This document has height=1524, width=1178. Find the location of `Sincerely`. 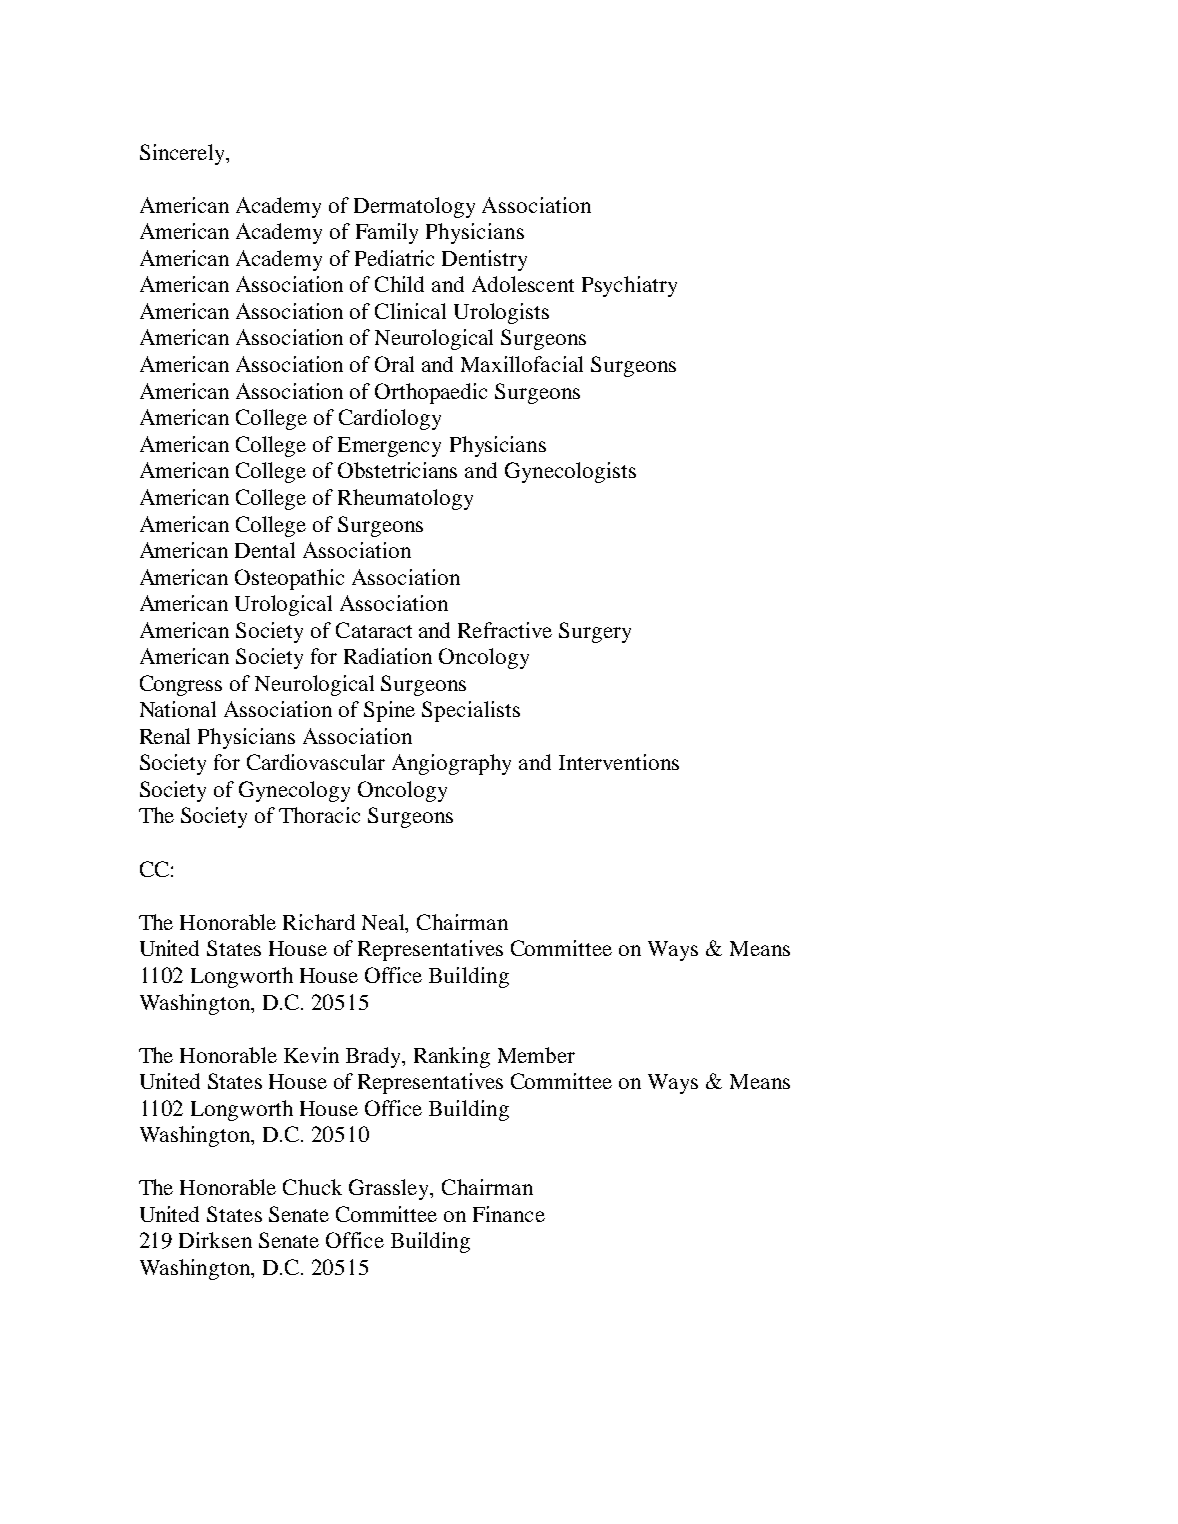

Sincerely is located at coordinates (184, 154).
